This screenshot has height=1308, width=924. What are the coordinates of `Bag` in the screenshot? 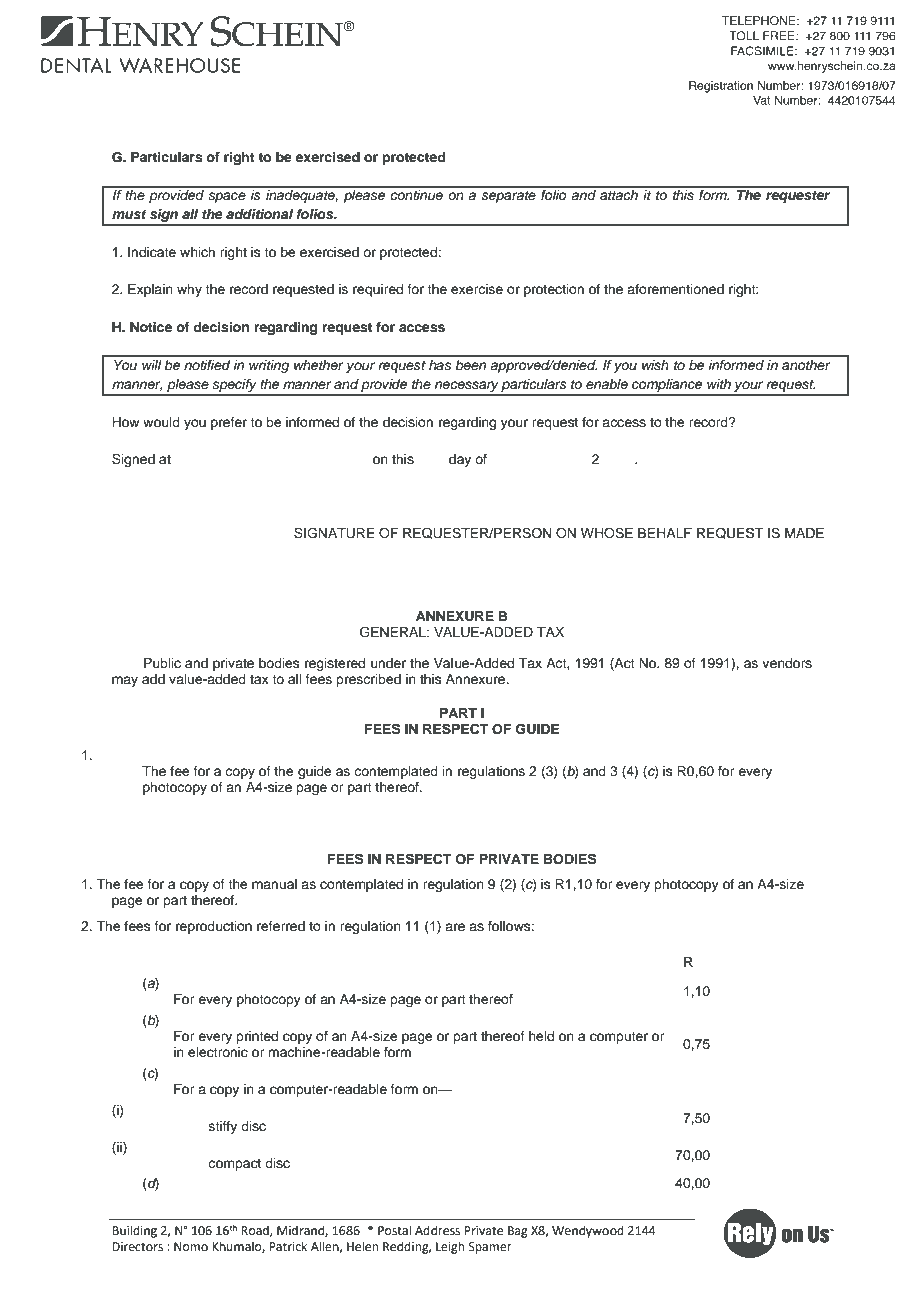 It's located at (518, 1232).
